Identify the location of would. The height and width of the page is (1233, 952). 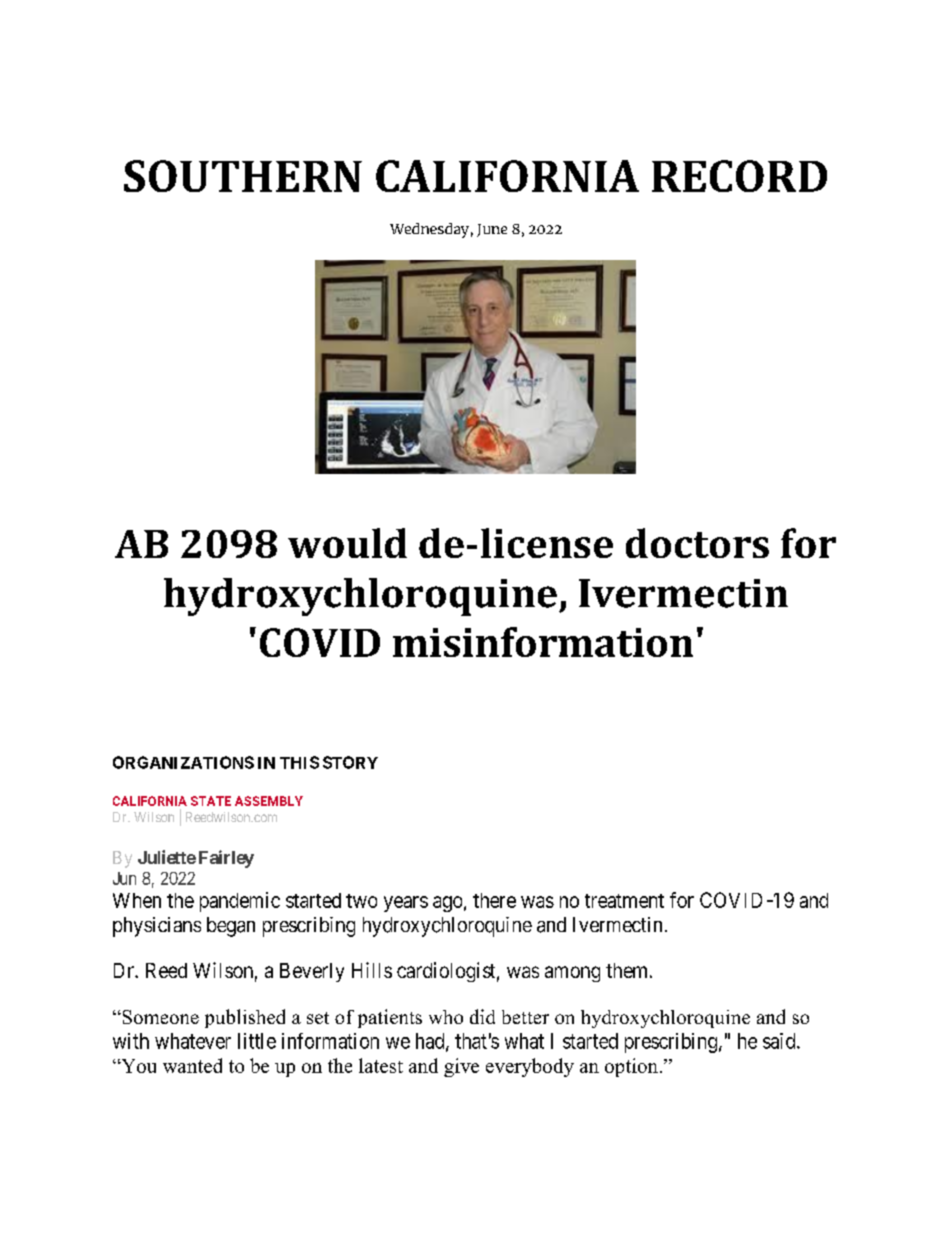
(347, 543).
